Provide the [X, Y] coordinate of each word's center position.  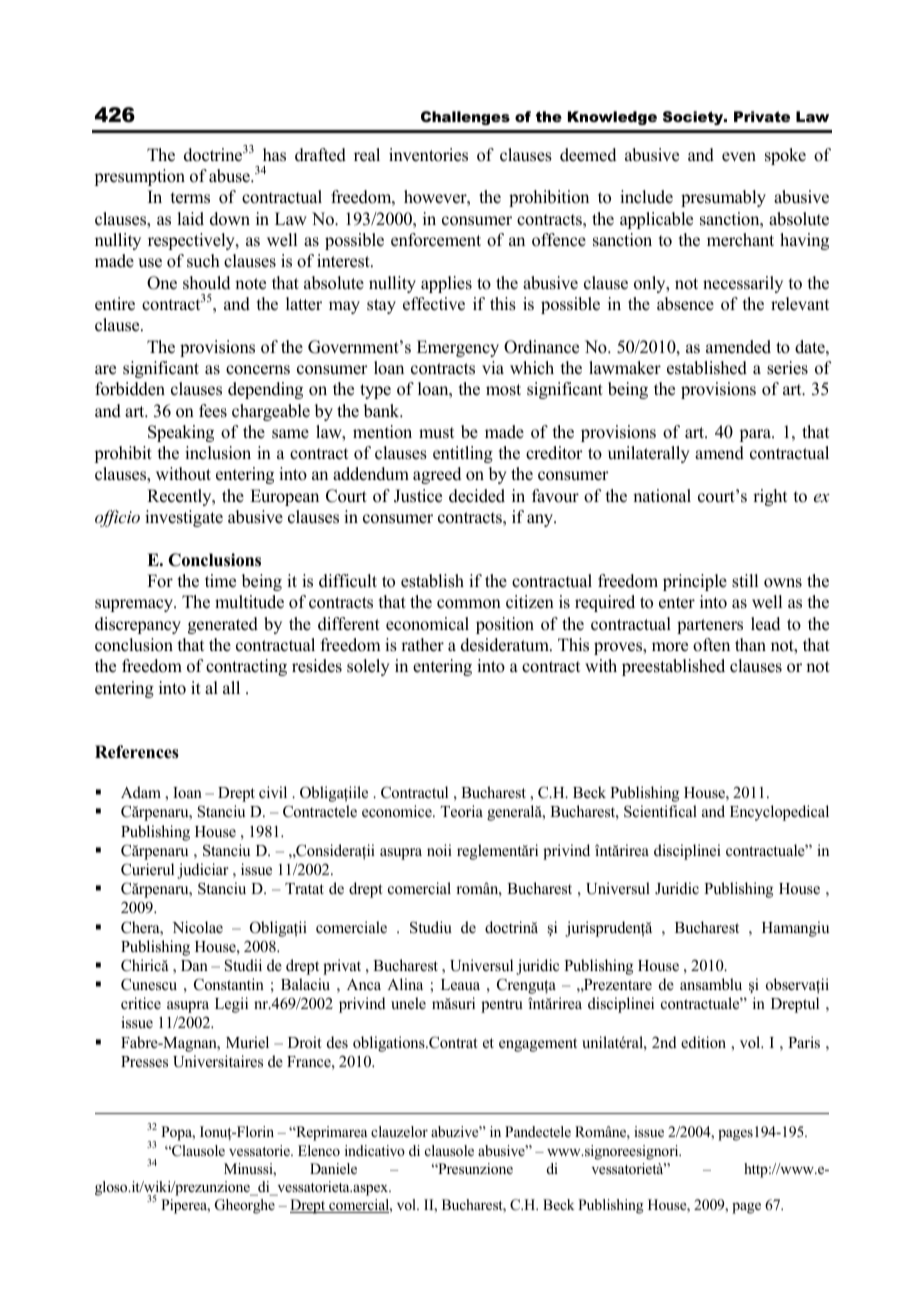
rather [422, 645]
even [739, 157]
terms [190, 198]
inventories [428, 155]
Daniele [333, 1168]
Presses [144, 1061]
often [711, 645]
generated [223, 625]
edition [703, 1042]
